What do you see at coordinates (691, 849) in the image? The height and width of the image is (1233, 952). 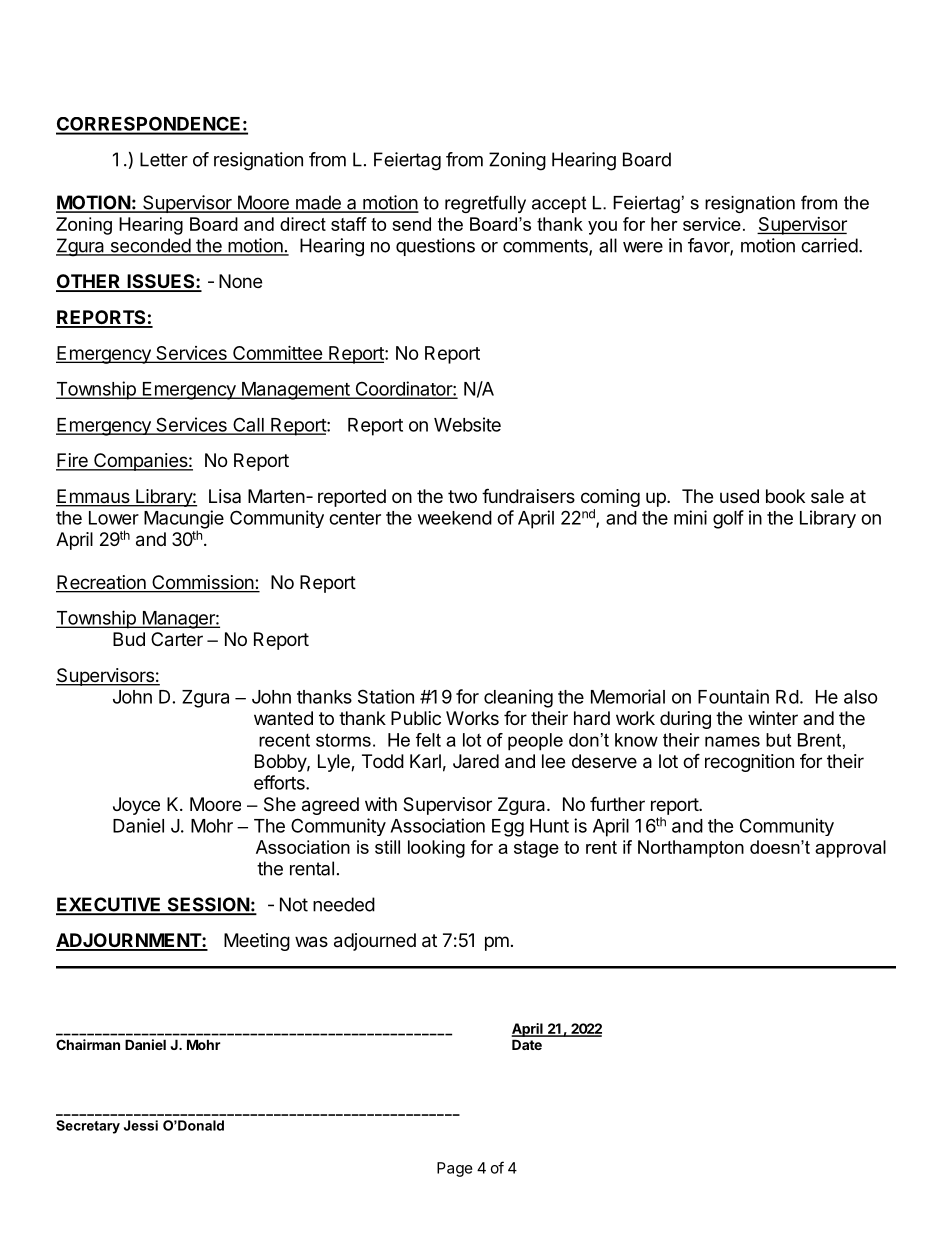 I see `Northampton` at bounding box center [691, 849].
